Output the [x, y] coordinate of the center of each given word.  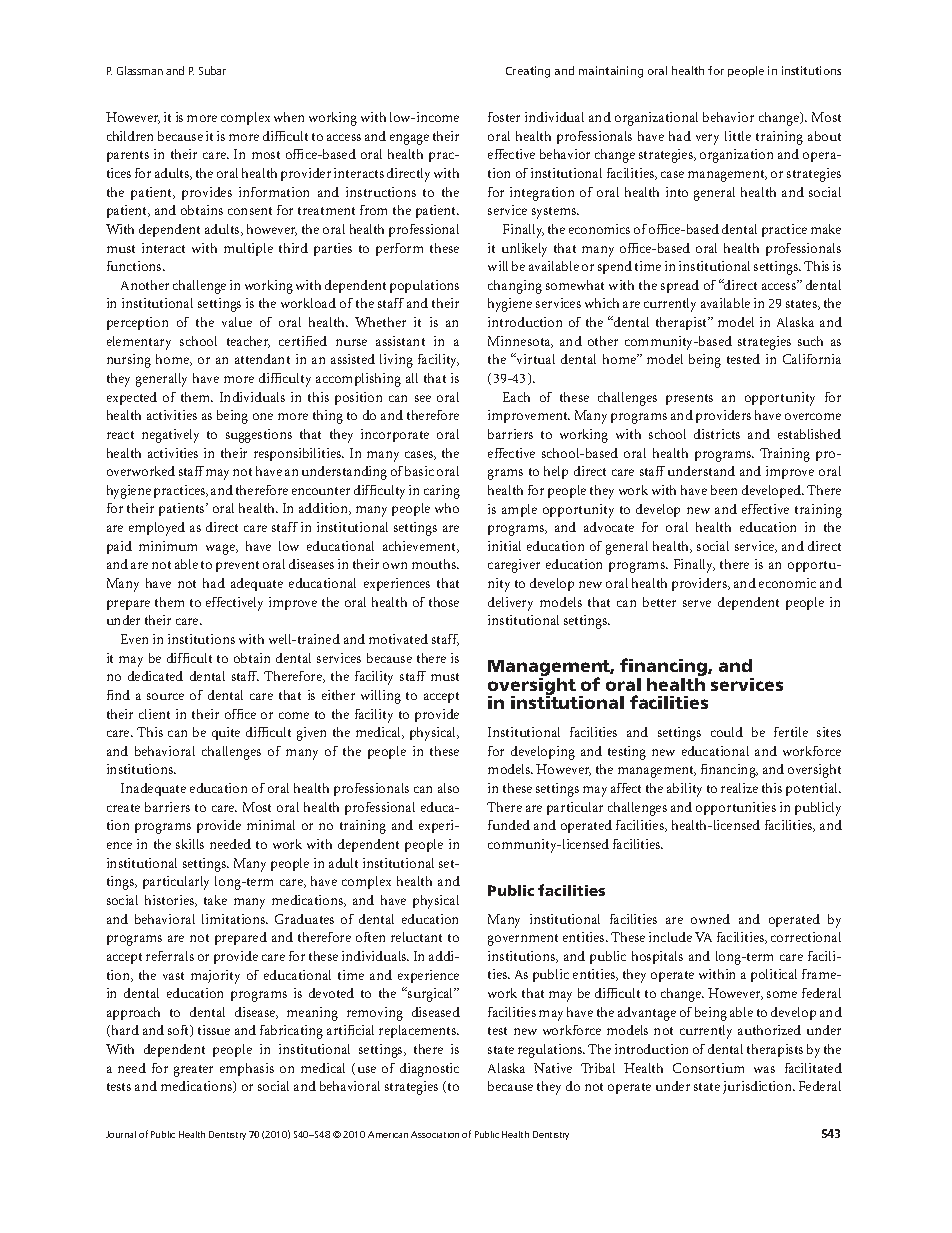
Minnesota [520, 342]
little [738, 136]
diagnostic [429, 1070]
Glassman [140, 70]
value [237, 322]
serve [697, 603]
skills [190, 844]
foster [504, 117]
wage [221, 549]
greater [193, 1071]
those [444, 602]
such [810, 341]
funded [509, 825]
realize [739, 788]
